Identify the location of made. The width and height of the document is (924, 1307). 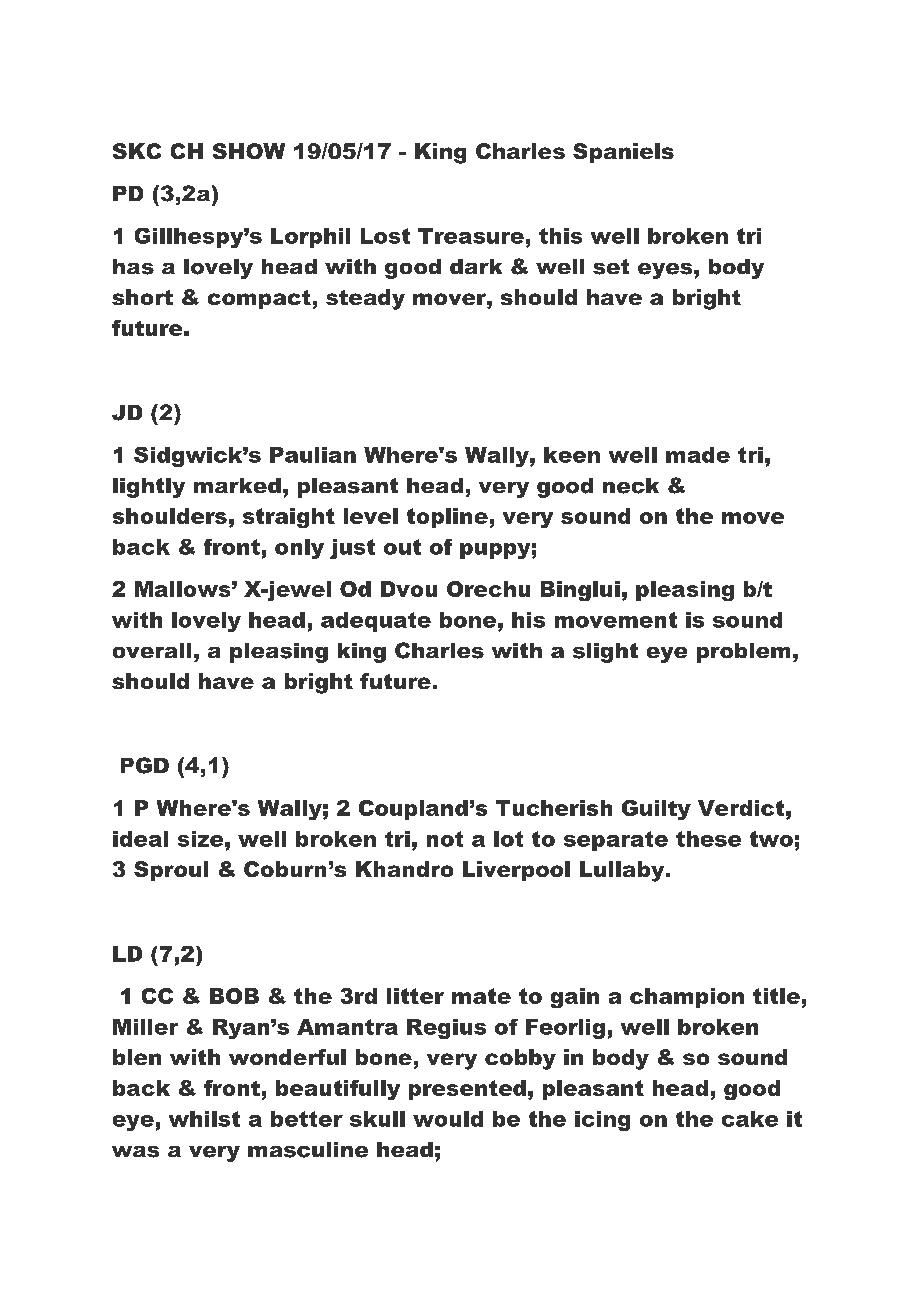
(698, 455).
